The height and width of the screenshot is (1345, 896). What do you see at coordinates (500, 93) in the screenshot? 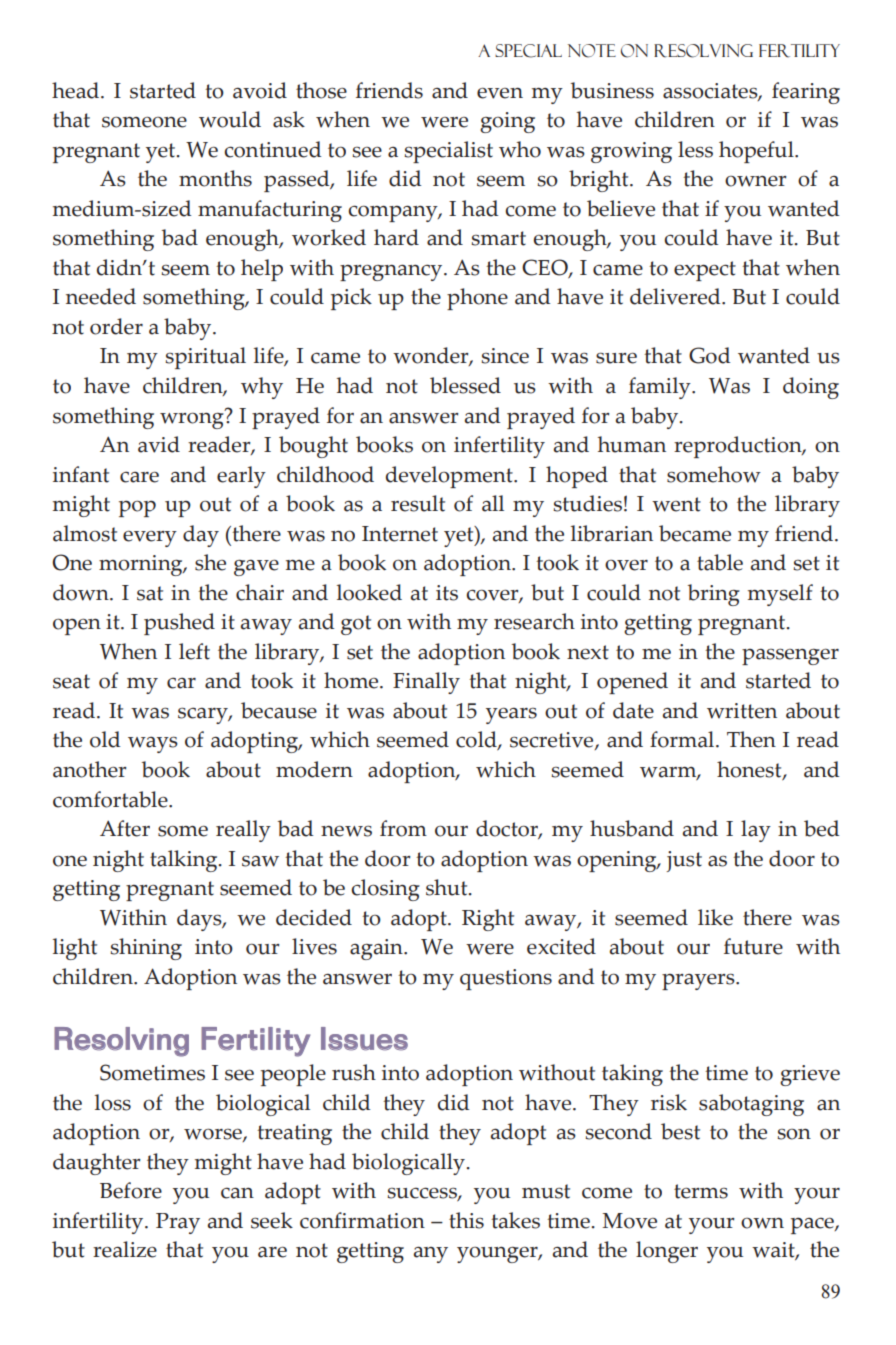
I see `even` at bounding box center [500, 93].
